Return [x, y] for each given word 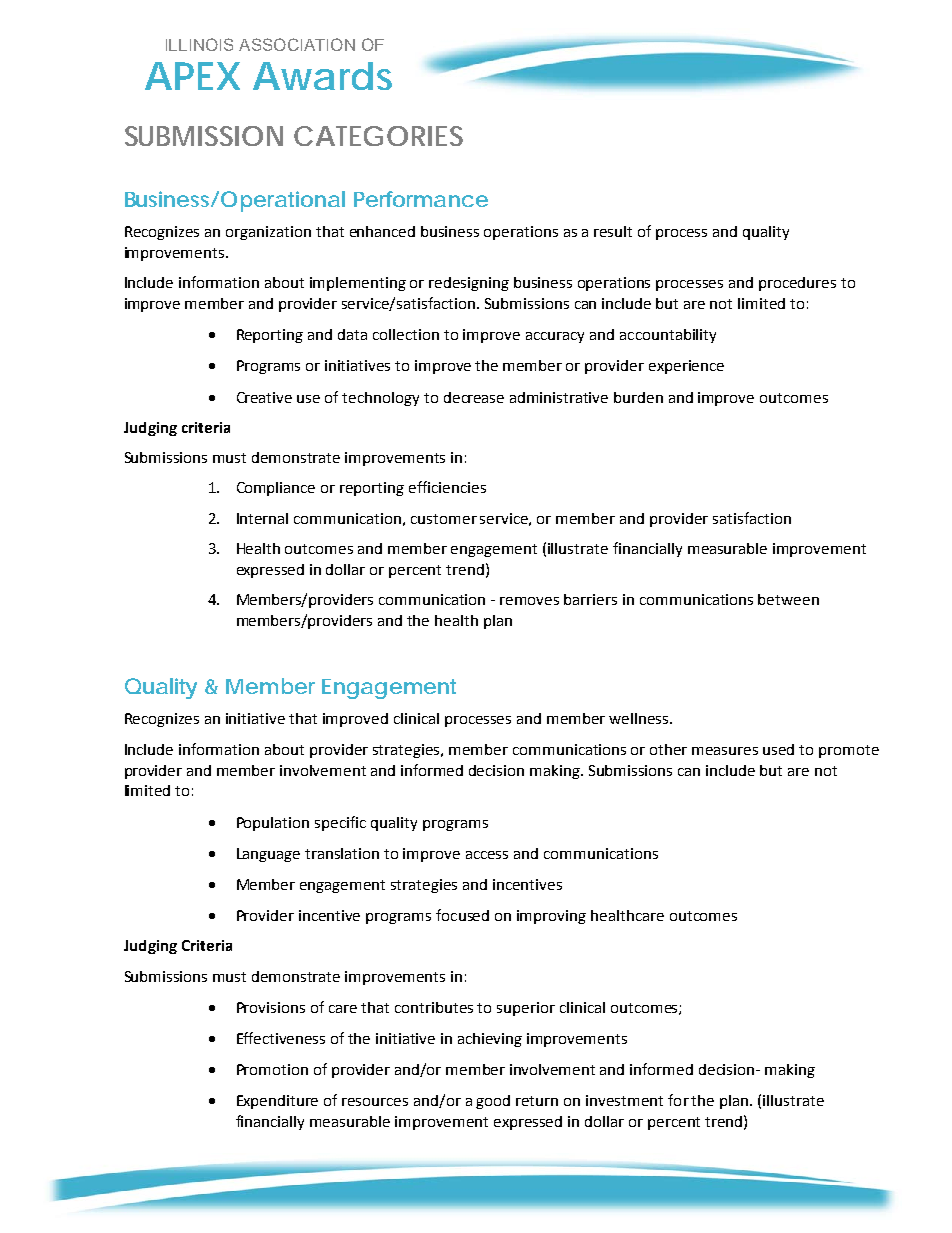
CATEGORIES [378, 136]
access [487, 855]
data [352, 334]
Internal [262, 518]
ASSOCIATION [297, 44]
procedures [797, 284]
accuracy [555, 337]
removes [529, 601]
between [788, 599]
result [613, 231]
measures [725, 751]
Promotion [272, 1069]
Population [273, 824]
